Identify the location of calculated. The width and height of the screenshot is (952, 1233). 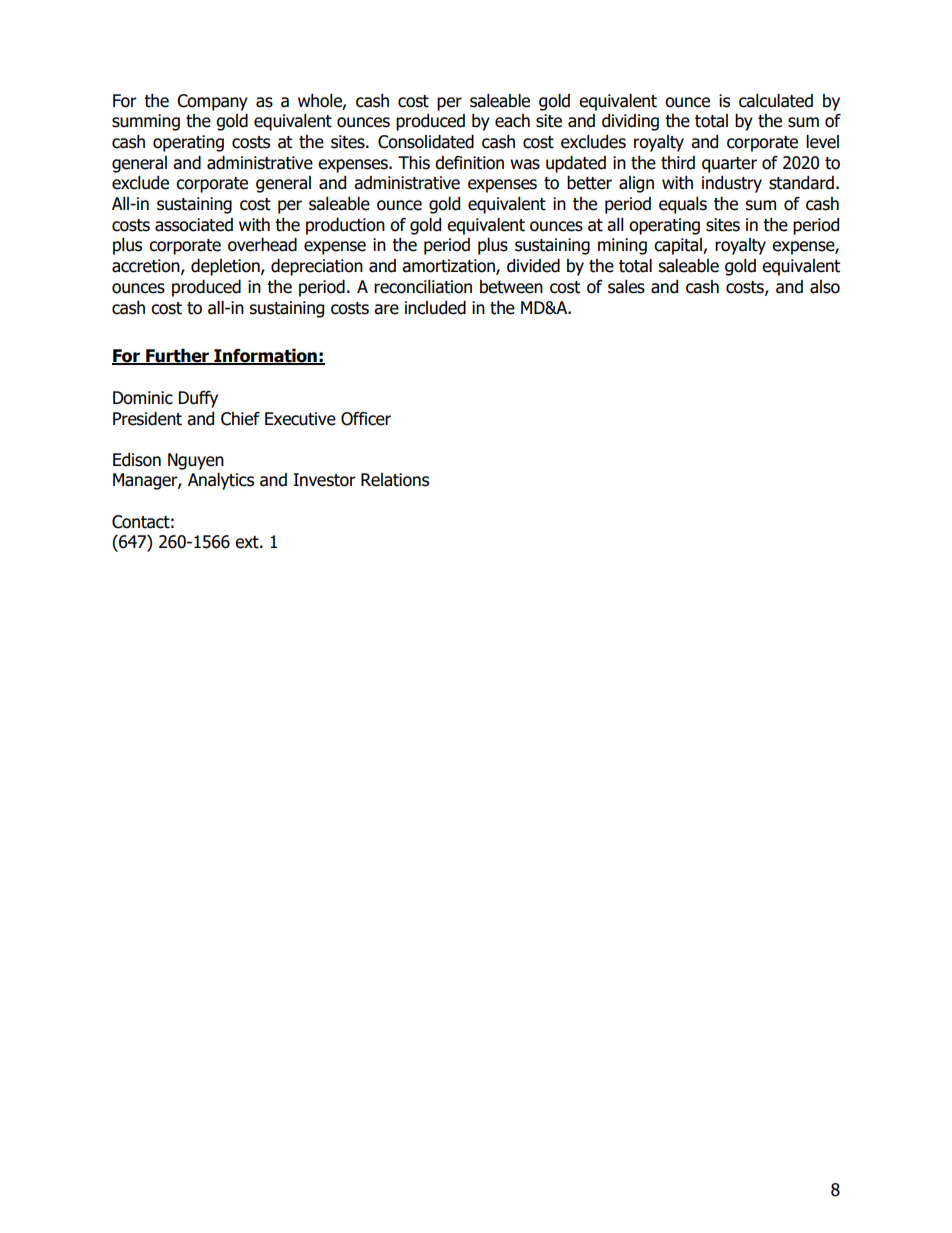
(776, 101).
